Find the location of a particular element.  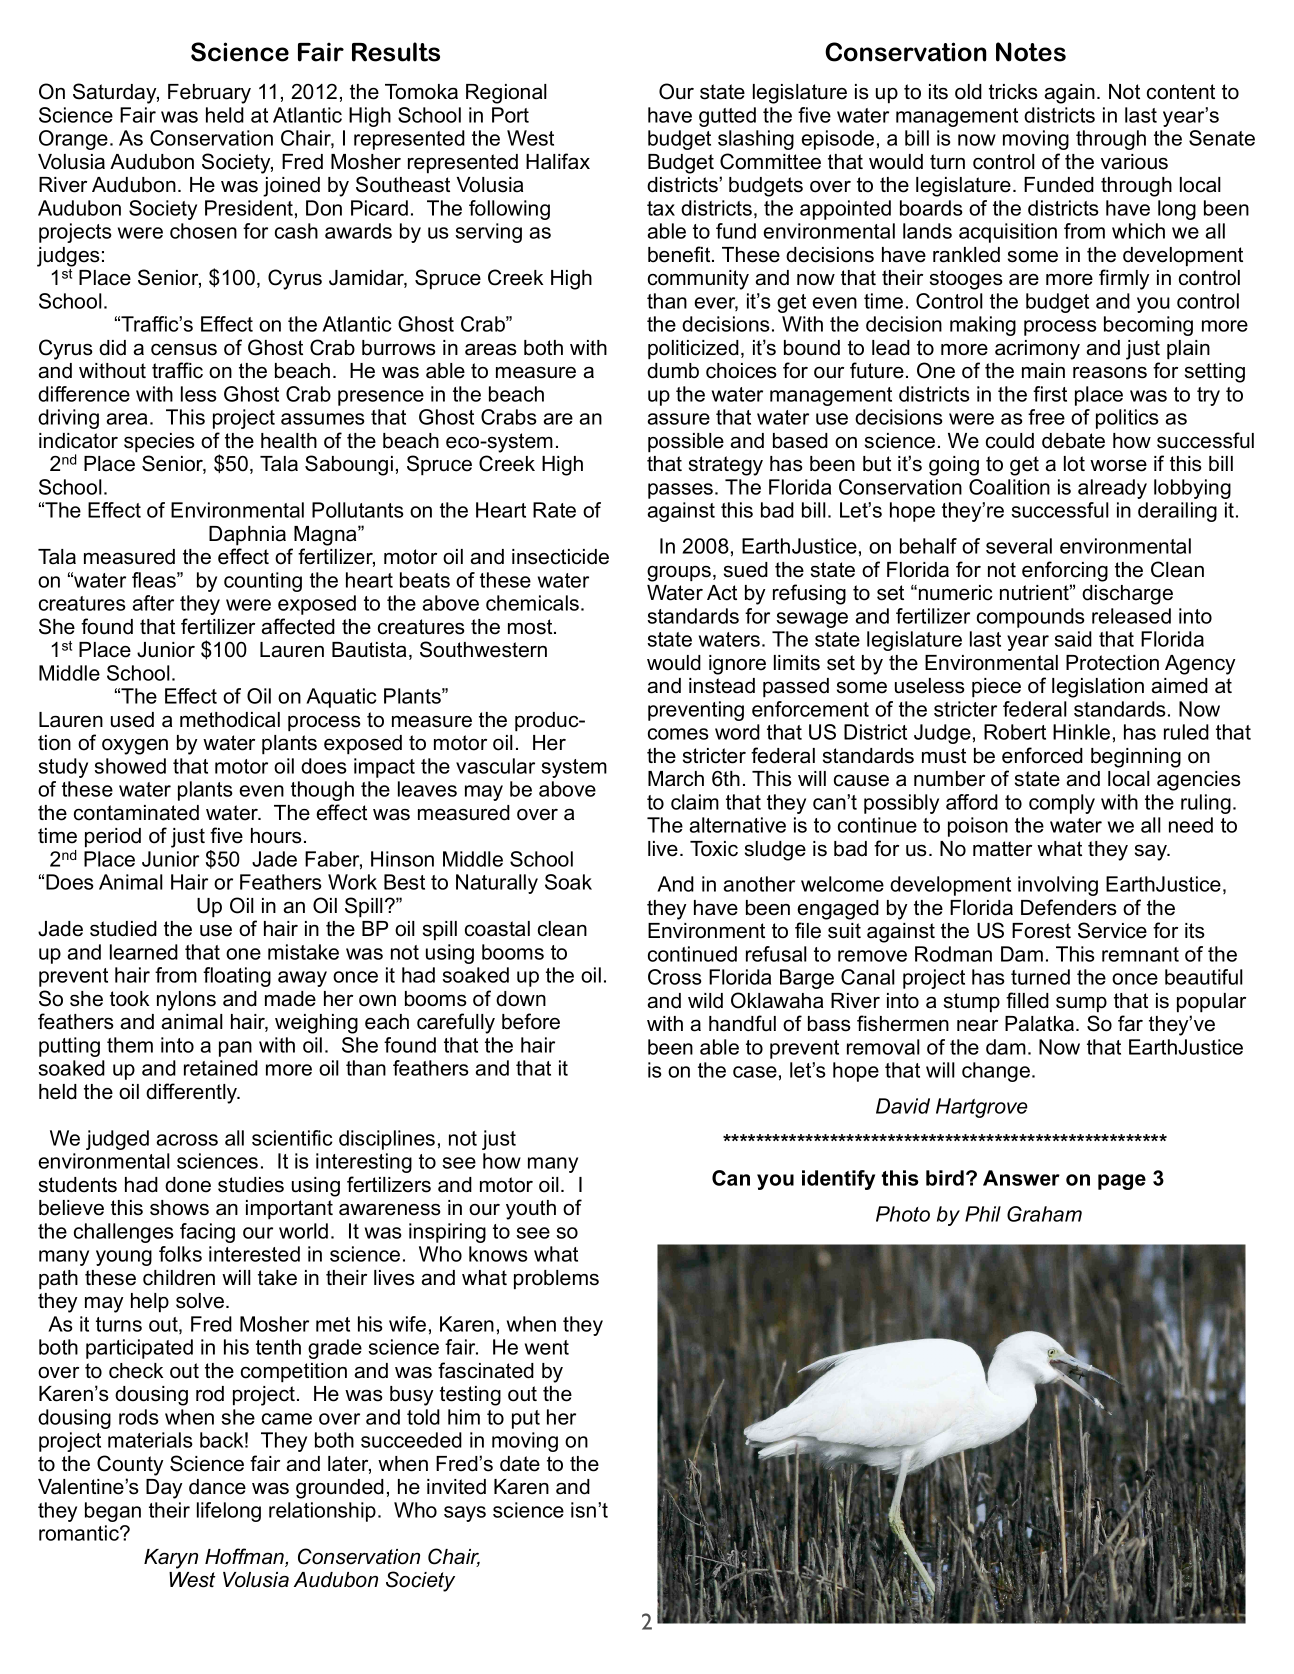

youth is located at coordinates (531, 1210).
